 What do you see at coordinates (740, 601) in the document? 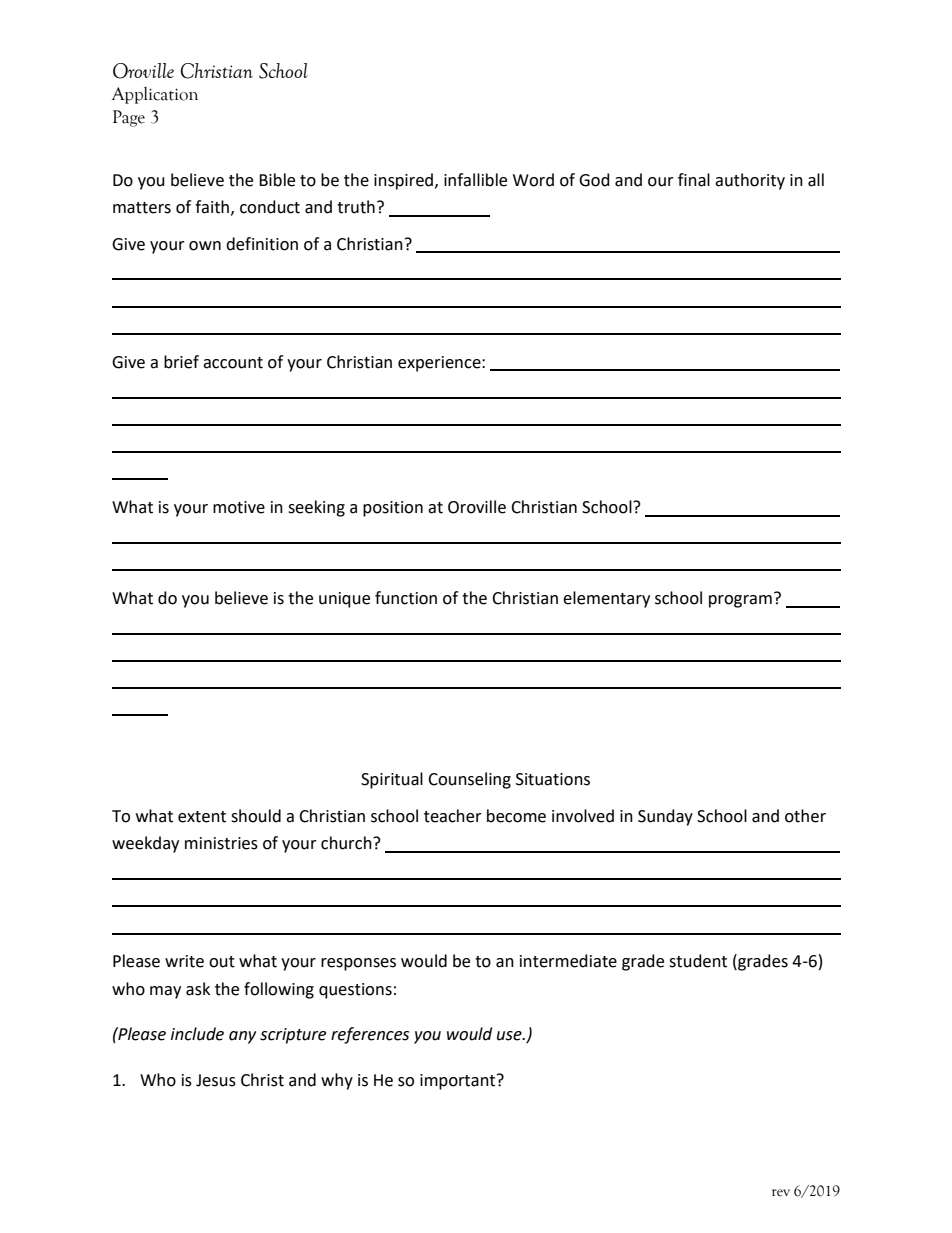
I see `program` at bounding box center [740, 601].
